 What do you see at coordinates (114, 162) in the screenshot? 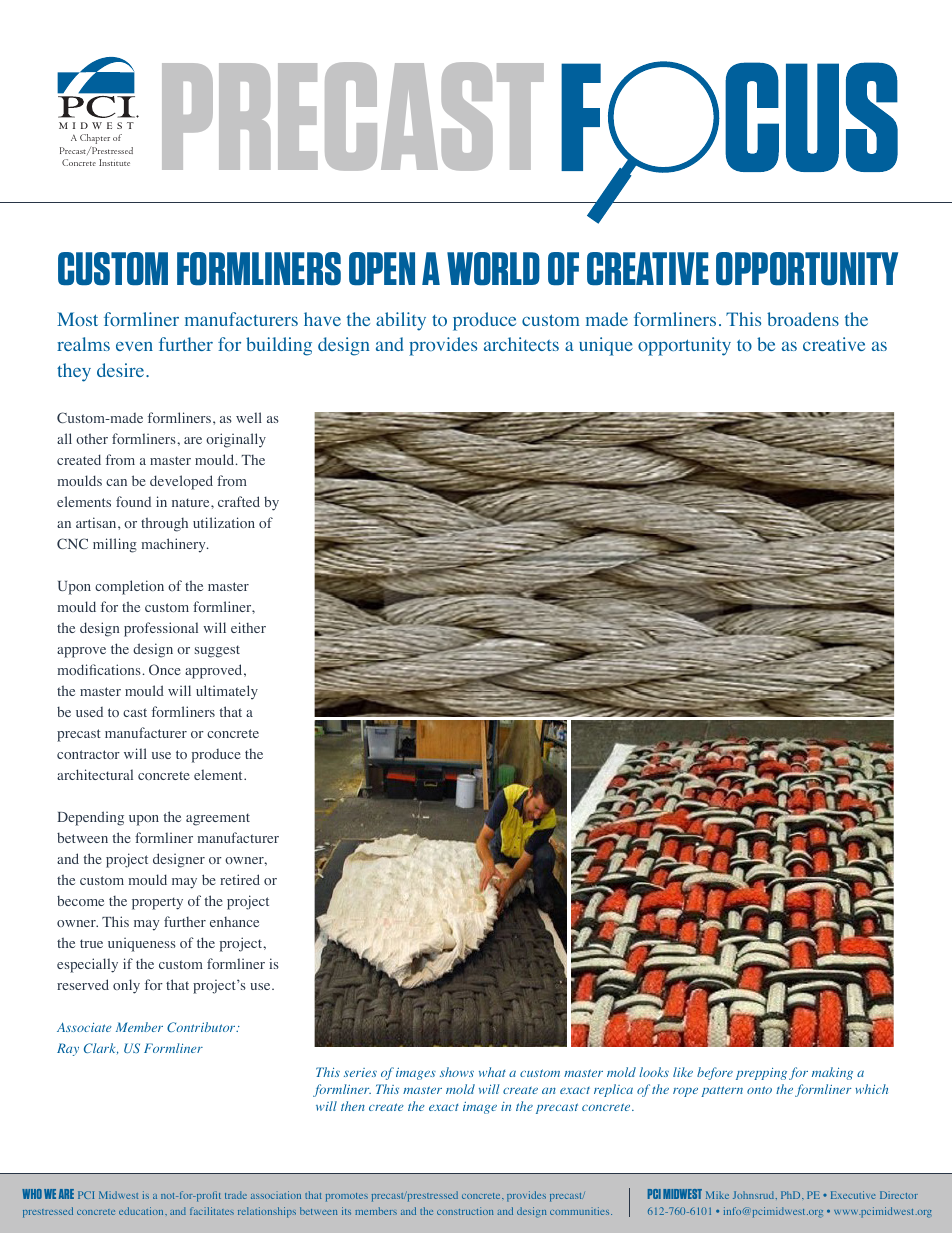
I see `Institute` at bounding box center [114, 162].
